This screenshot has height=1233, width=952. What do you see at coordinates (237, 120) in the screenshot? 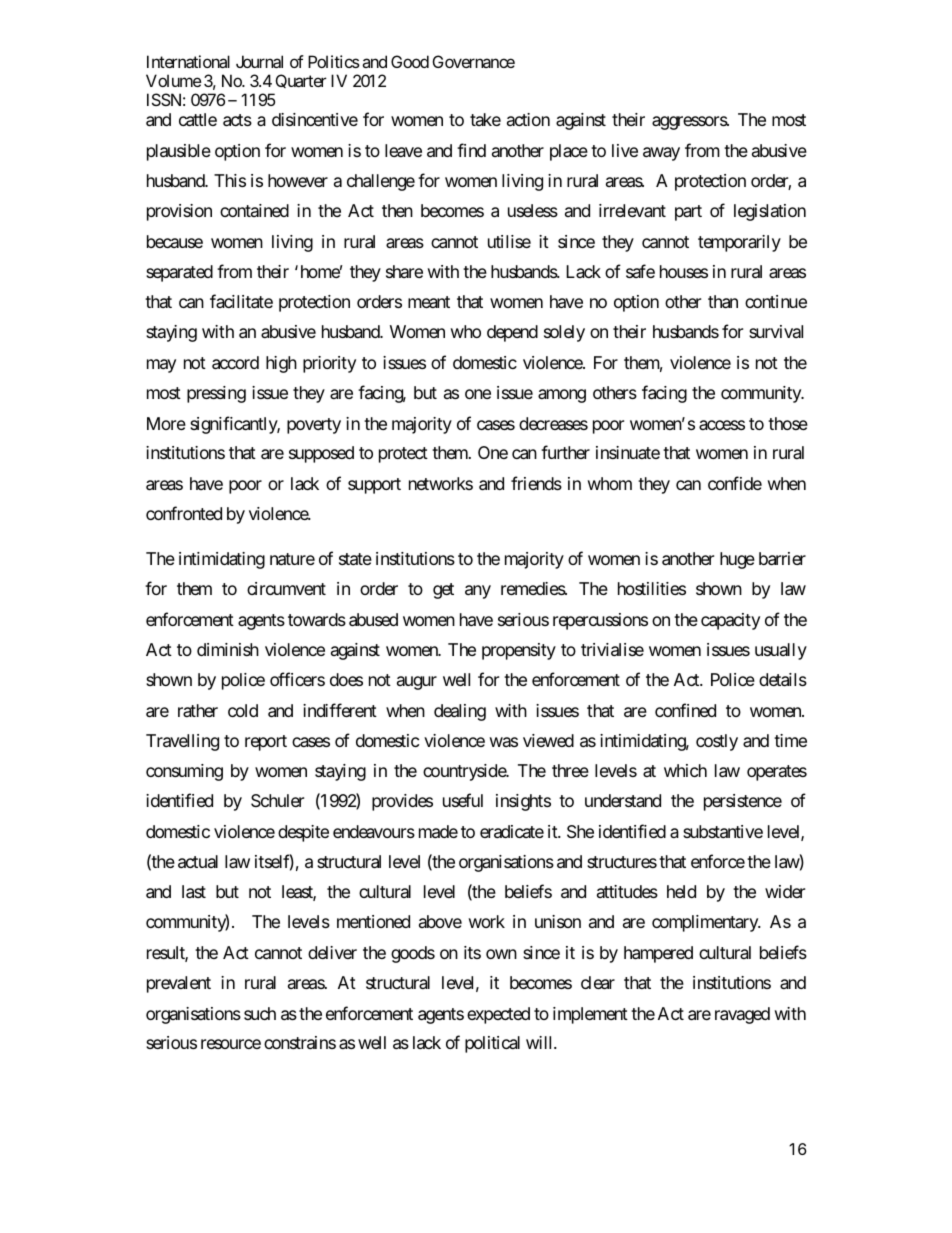
I see `acts` at bounding box center [237, 120].
